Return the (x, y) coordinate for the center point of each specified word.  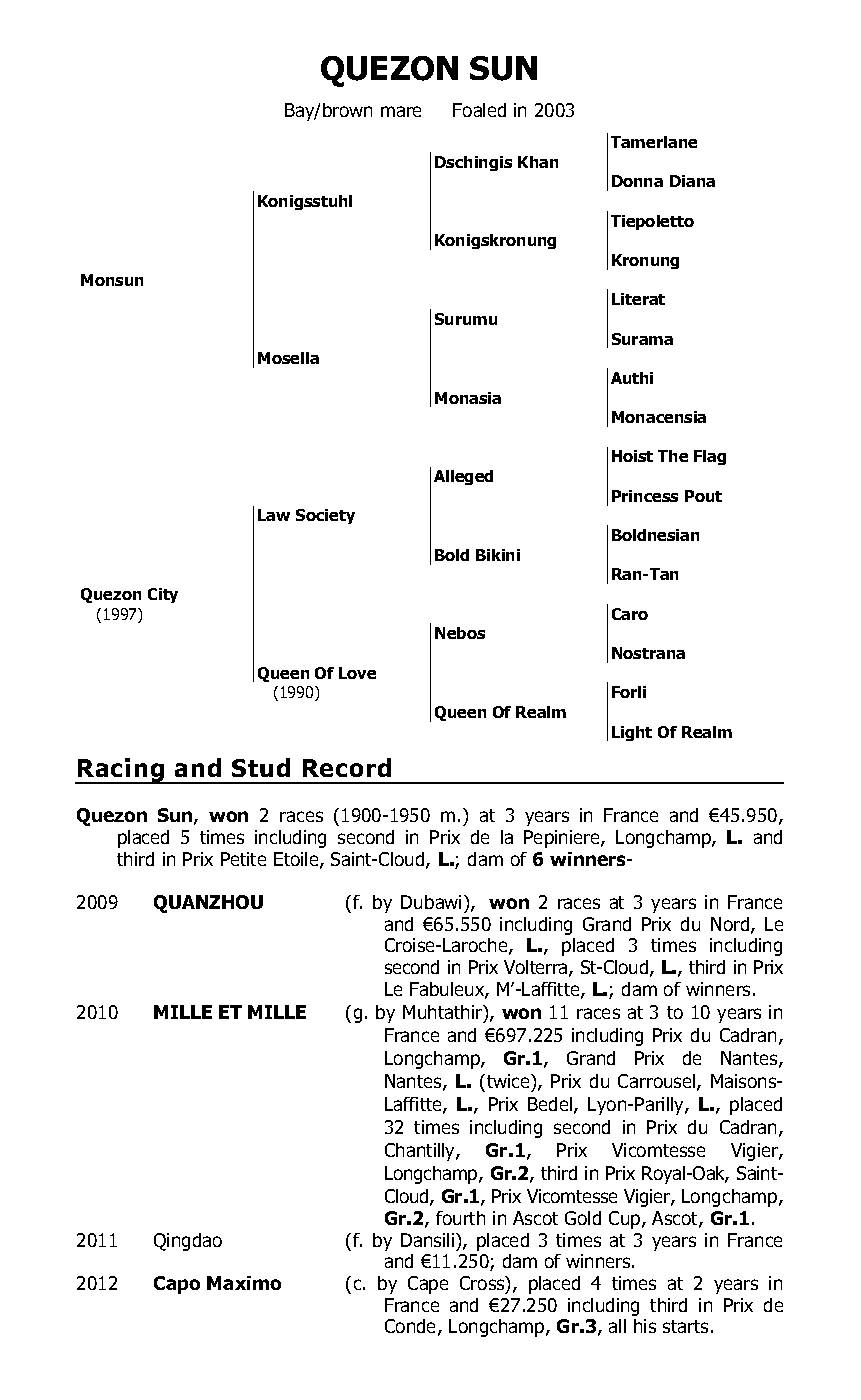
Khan (538, 162)
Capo (177, 1285)
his (645, 1326)
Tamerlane (654, 142)
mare (401, 111)
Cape (428, 1285)
